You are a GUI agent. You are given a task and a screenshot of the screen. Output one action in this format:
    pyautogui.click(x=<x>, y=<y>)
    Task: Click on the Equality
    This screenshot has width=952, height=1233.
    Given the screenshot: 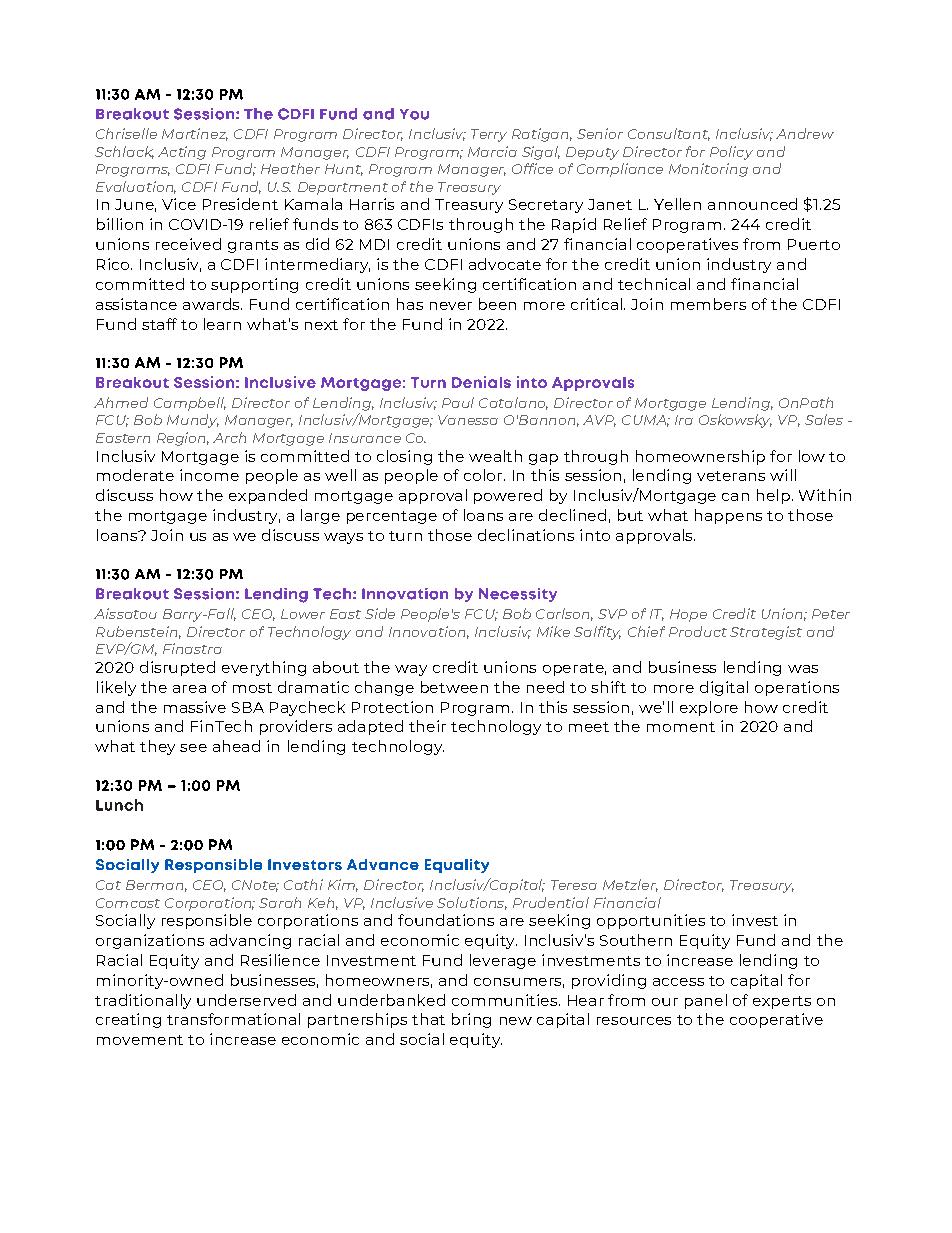 What is the action you would take?
    pyautogui.click(x=457, y=866)
